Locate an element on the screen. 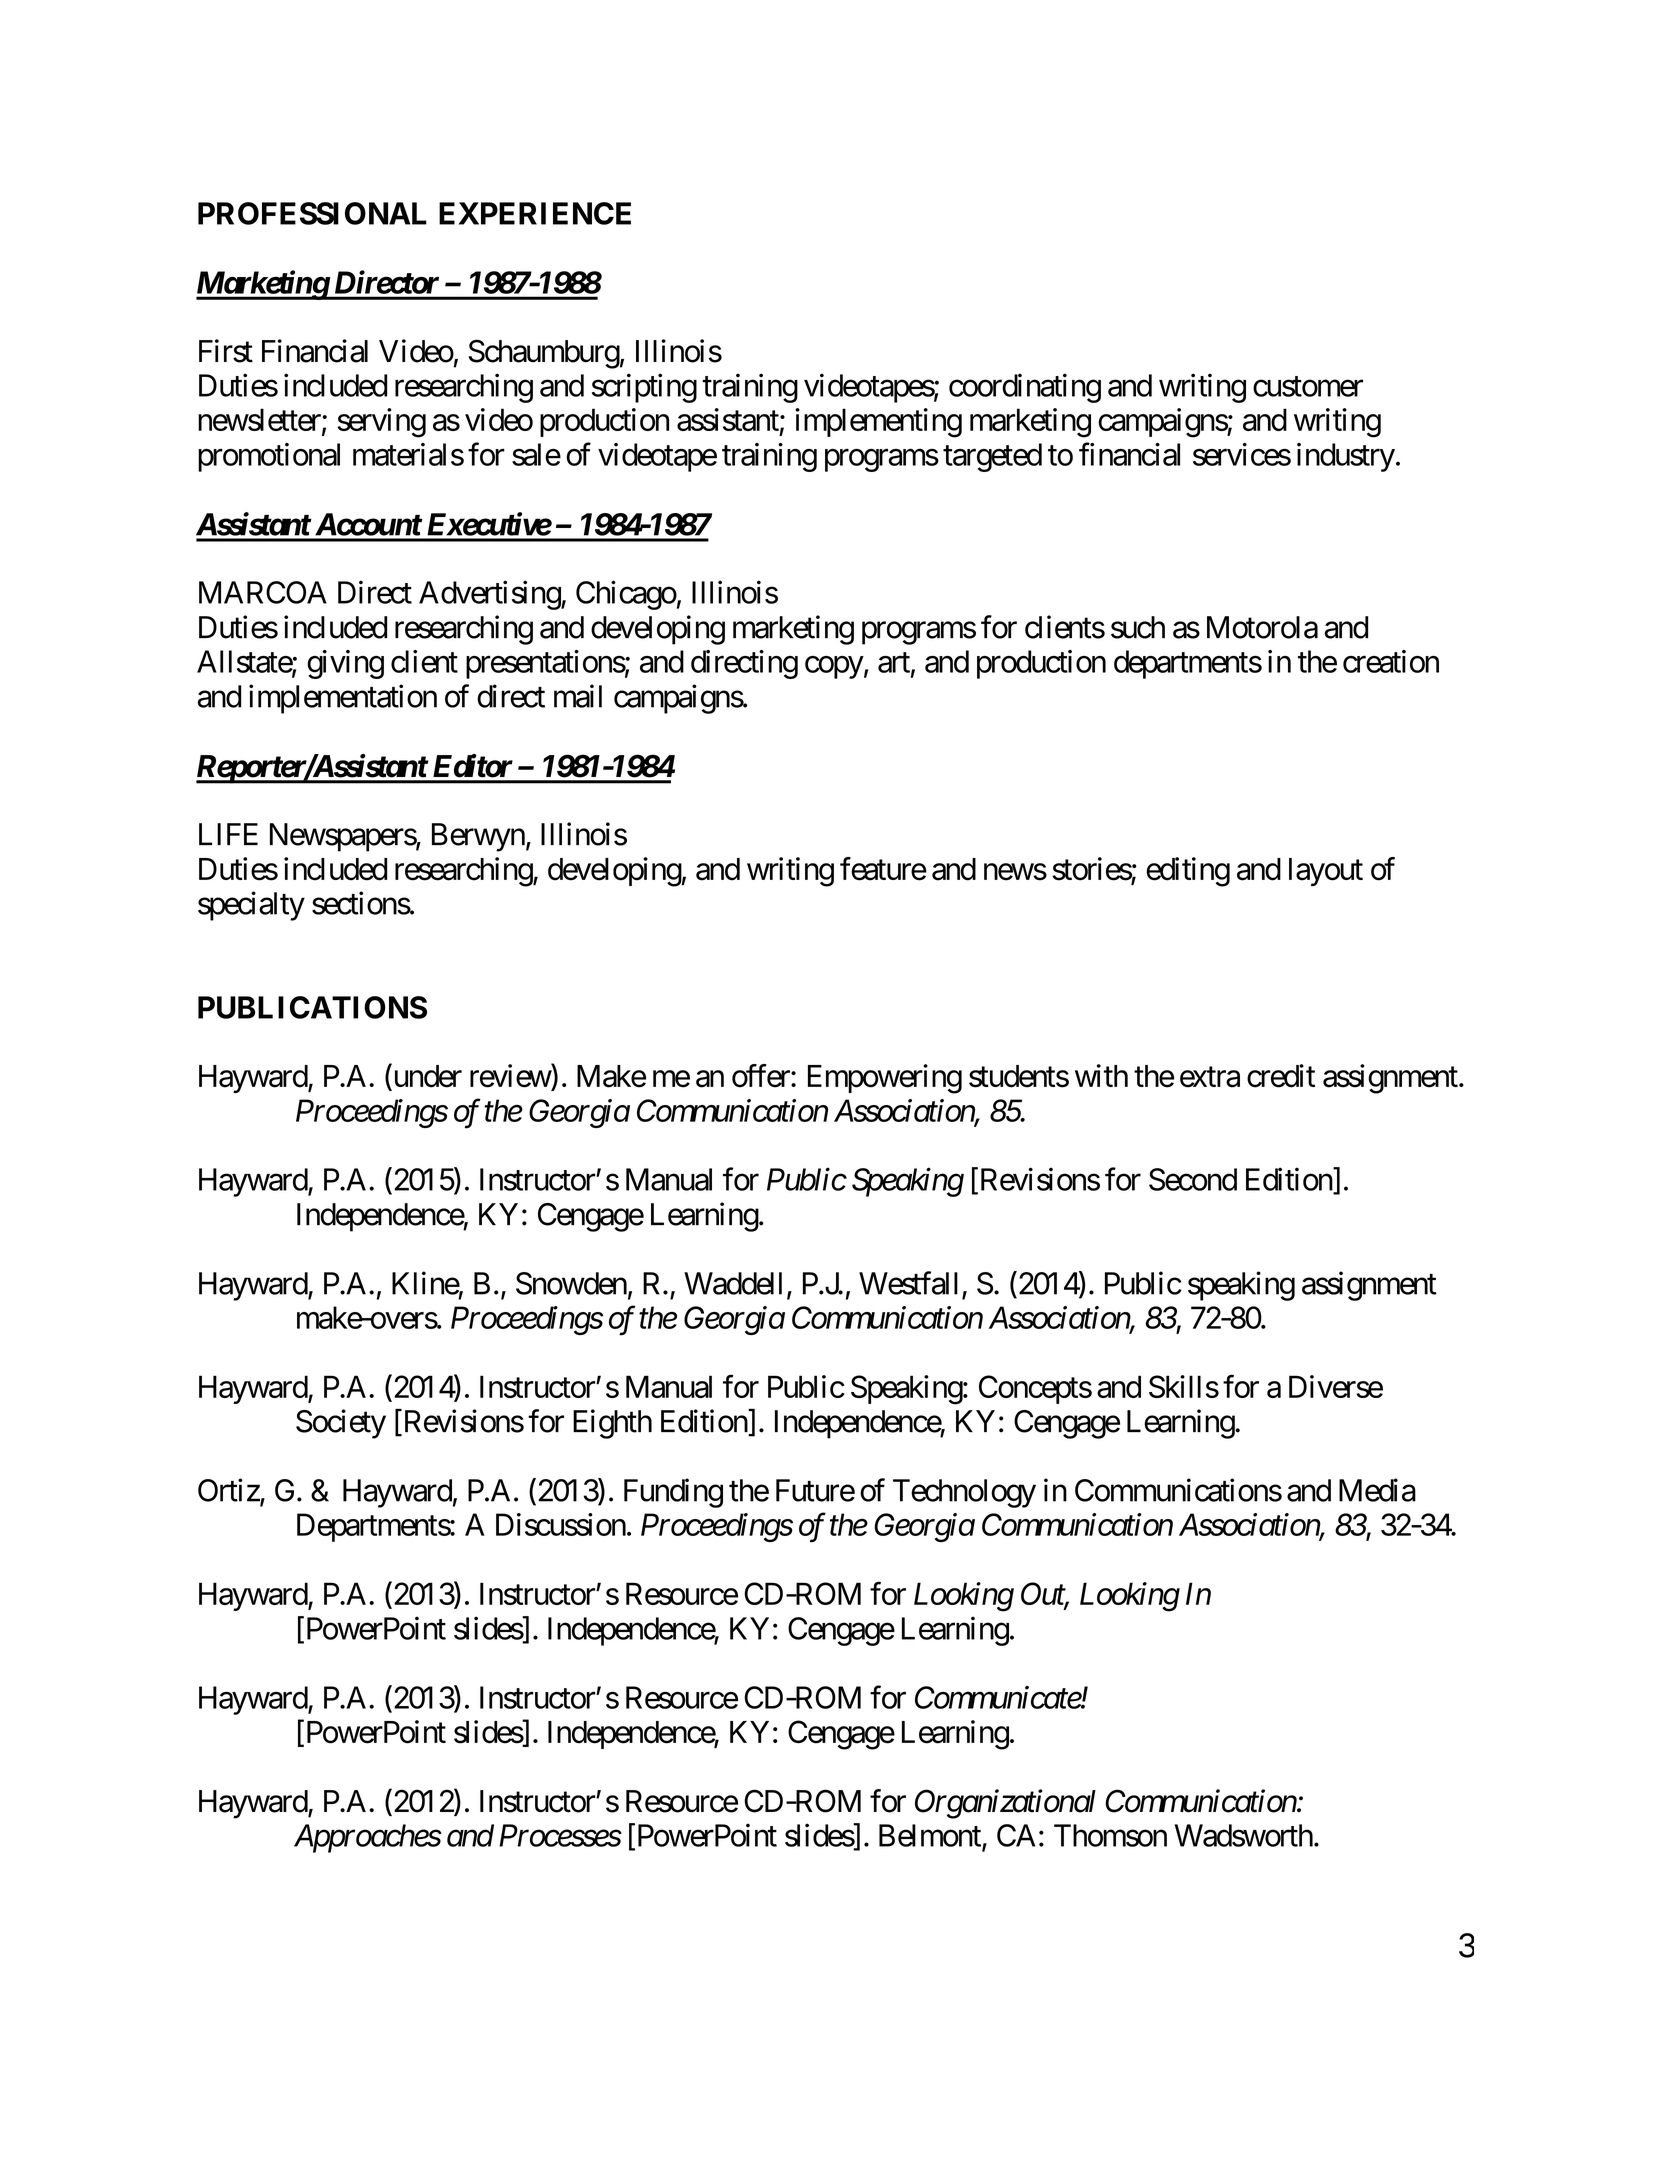 This screenshot has width=1670, height=2162. Second is located at coordinates (1193, 1179).
